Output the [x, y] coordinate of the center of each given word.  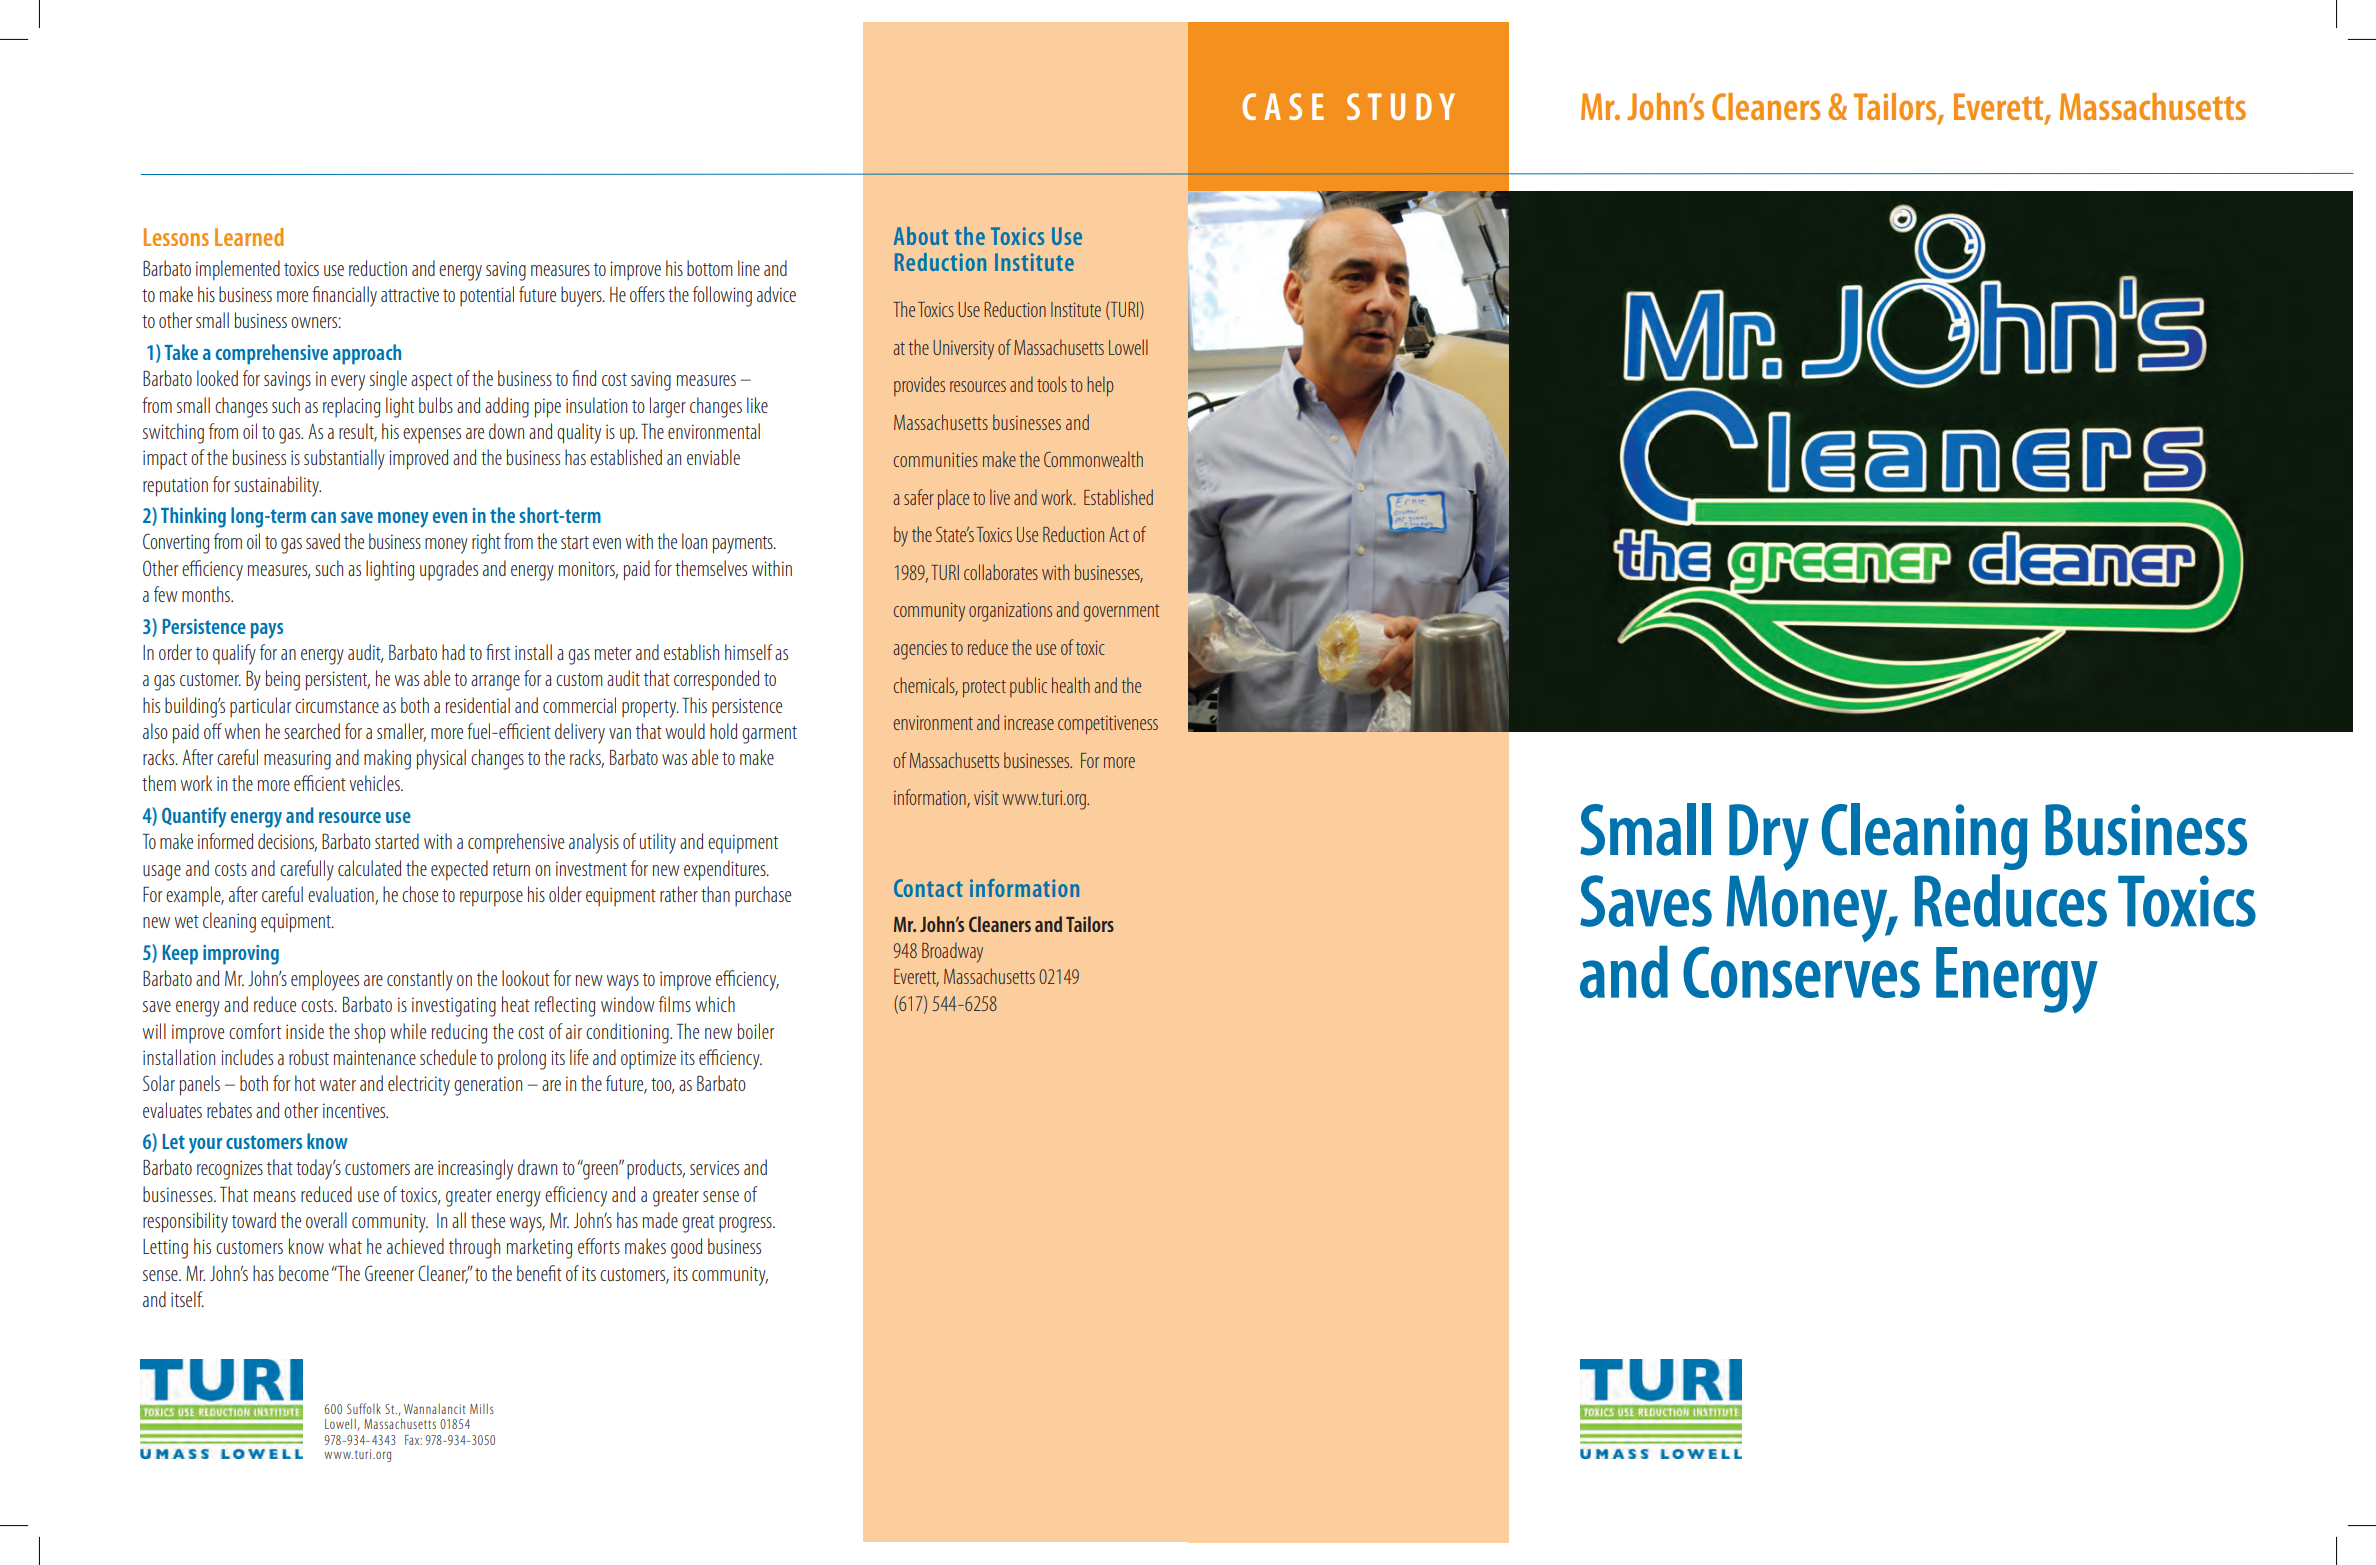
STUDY [1401, 106]
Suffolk [364, 1408]
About [921, 236]
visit [986, 797]
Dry [1769, 837]
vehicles [376, 783]
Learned [249, 237]
